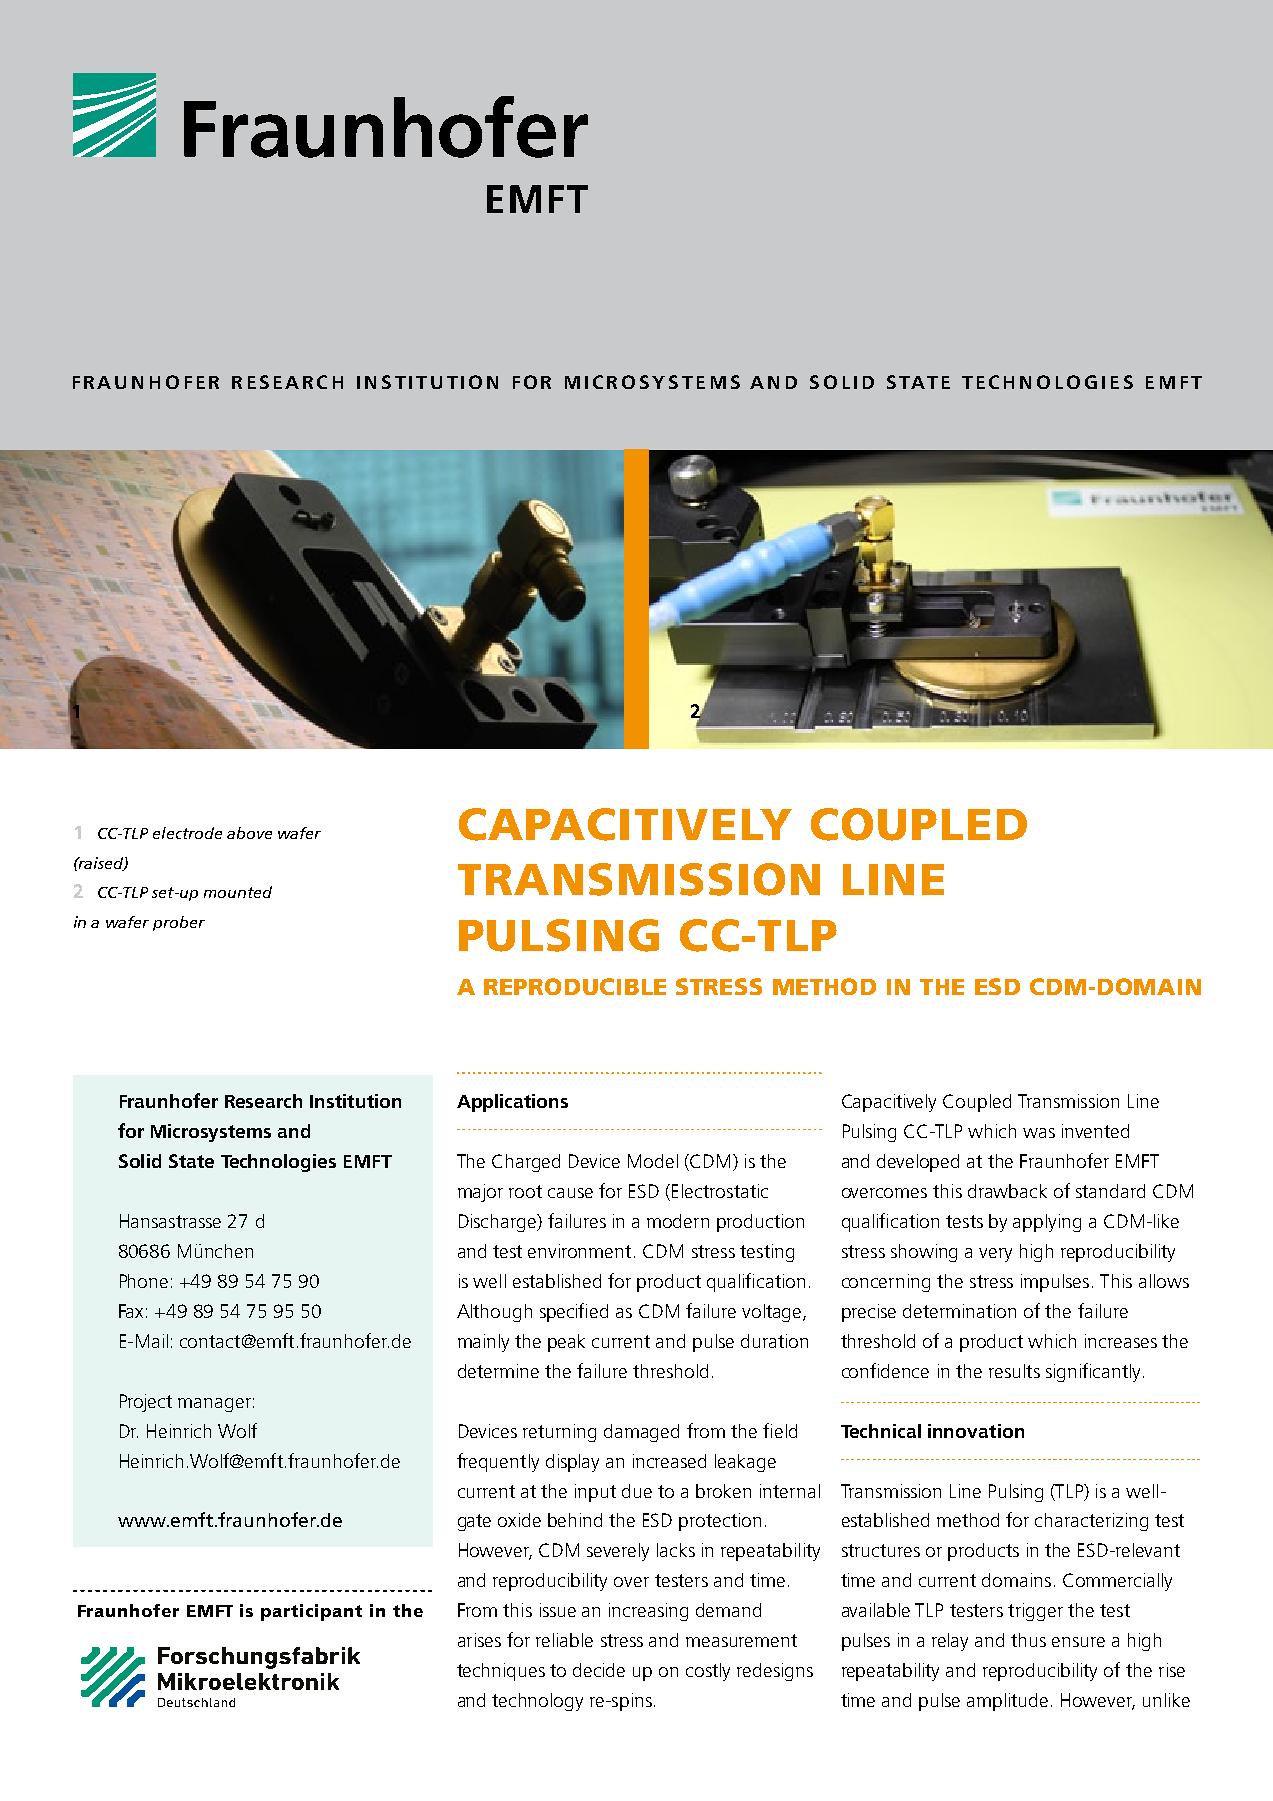 This screenshot has width=1273, height=1801. I want to click on invented, so click(1095, 1131).
